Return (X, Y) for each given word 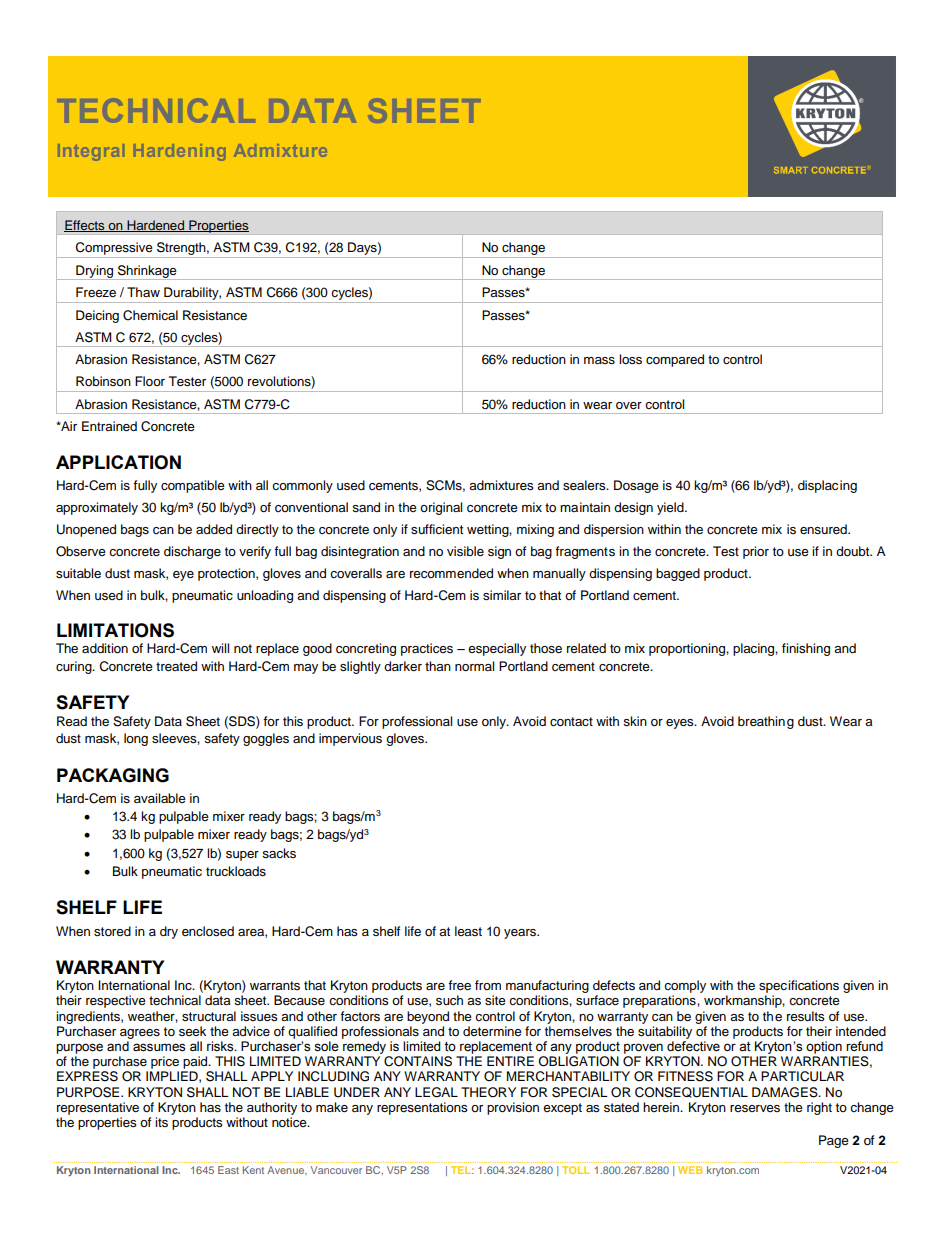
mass (599, 361)
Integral (91, 152)
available (160, 798)
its (161, 1122)
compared (675, 360)
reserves (755, 1108)
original (441, 508)
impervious (350, 739)
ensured (824, 529)
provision (513, 1108)
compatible (193, 486)
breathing (766, 722)
